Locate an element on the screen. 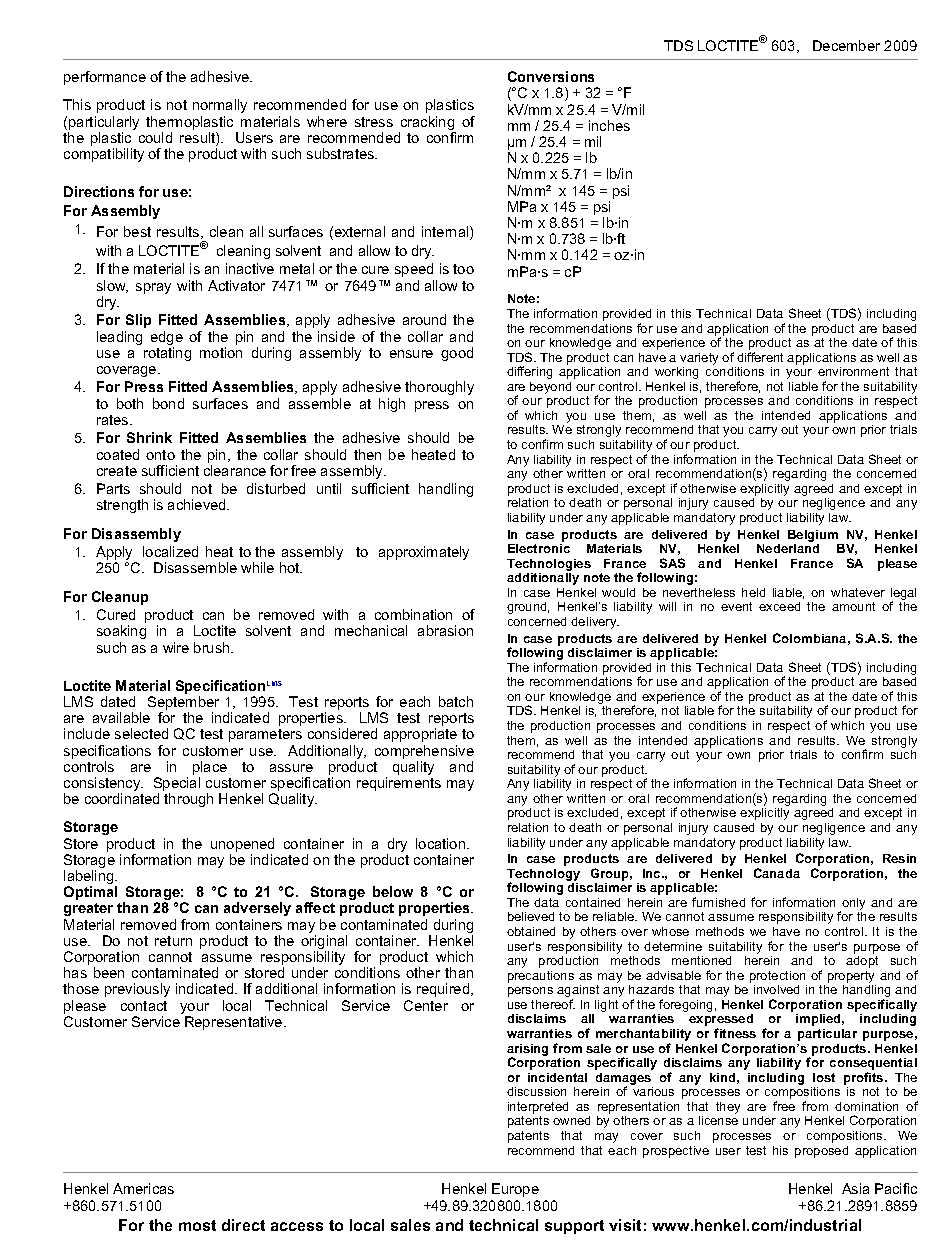 This screenshot has height=1247, width=952. Belgium is located at coordinates (813, 536).
